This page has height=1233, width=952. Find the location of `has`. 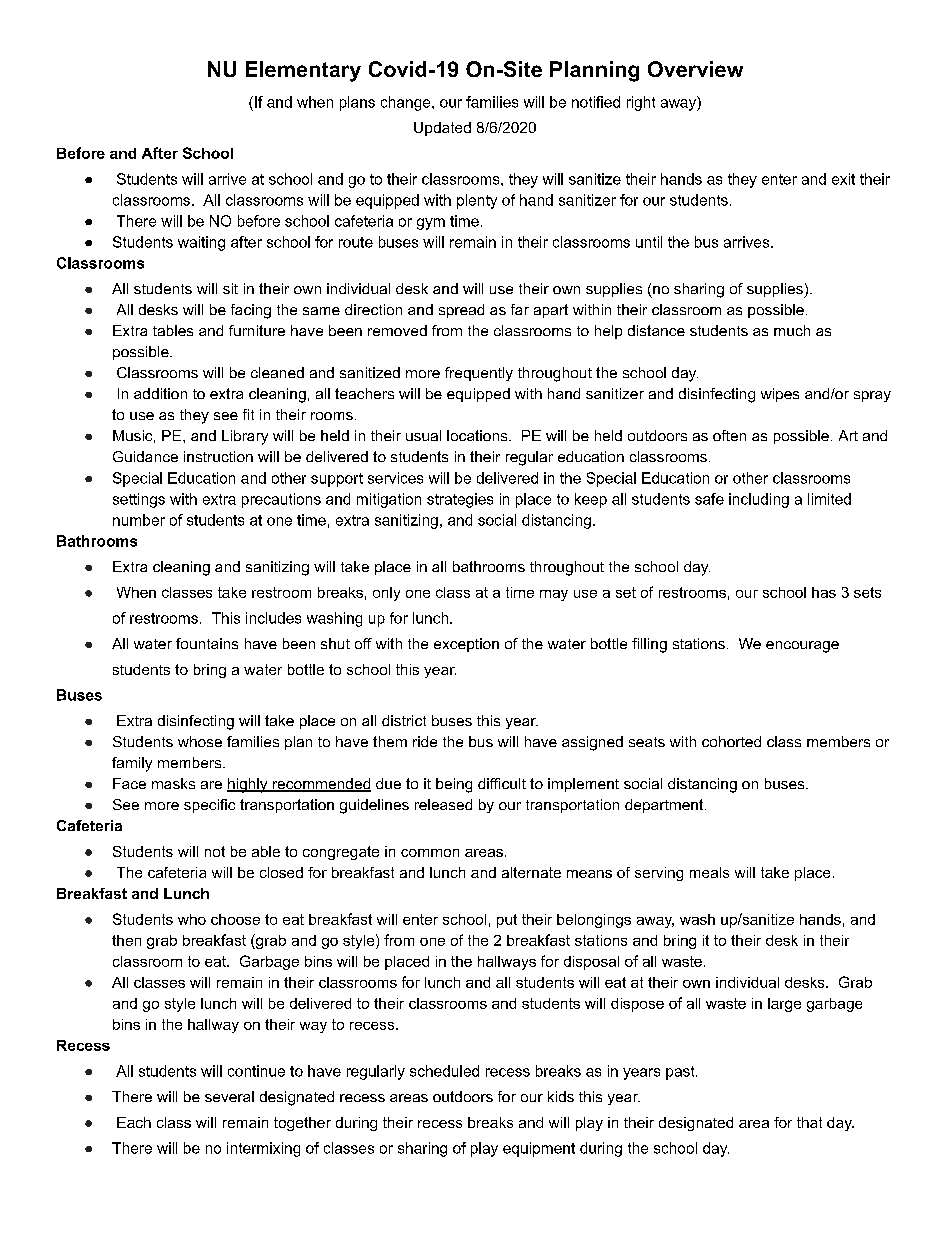

has is located at coordinates (824, 592).
